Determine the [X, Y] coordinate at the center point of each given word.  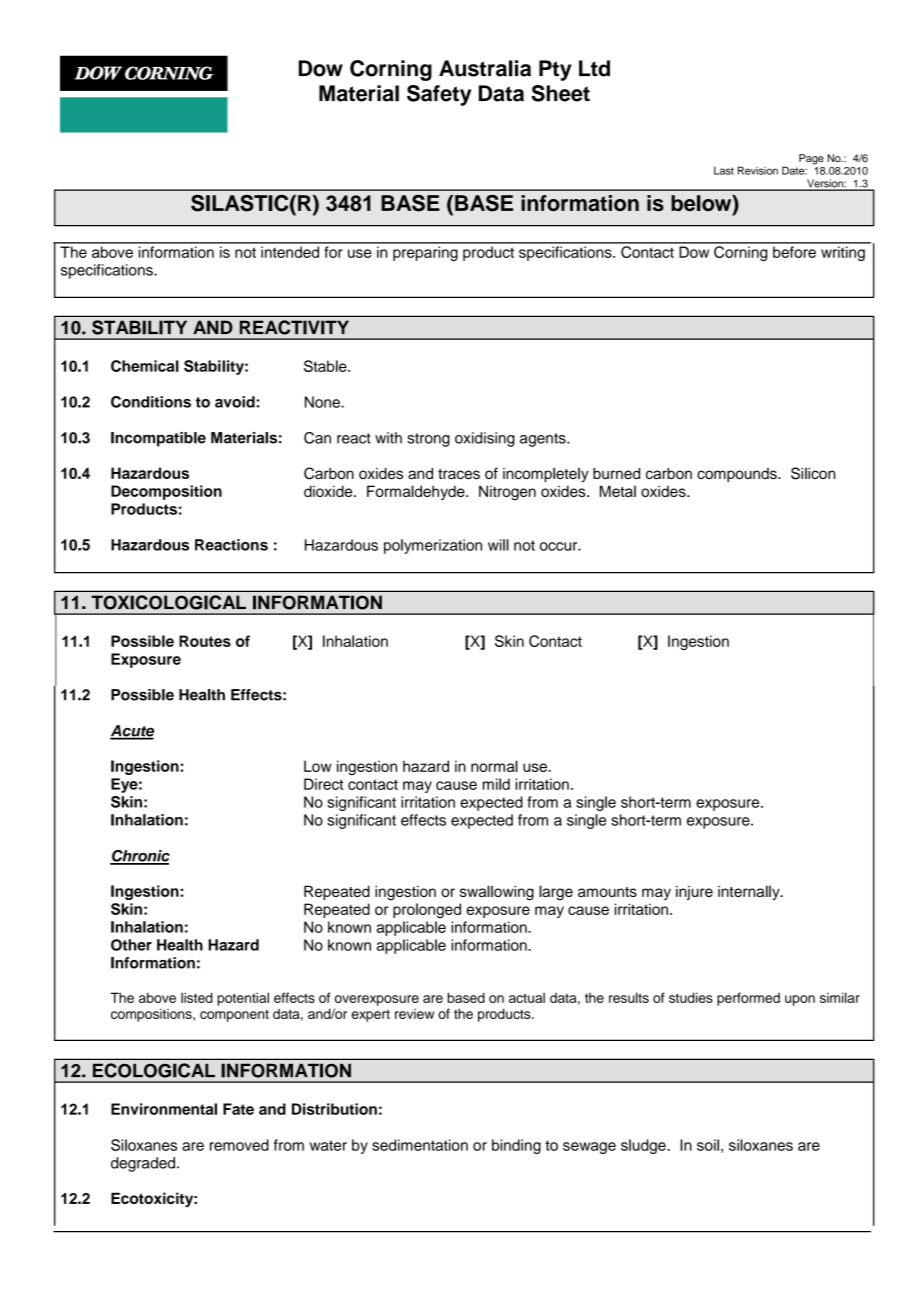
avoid [235, 402]
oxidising [485, 439]
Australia [485, 68]
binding [516, 1146]
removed [239, 1145]
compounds [738, 475]
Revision [758, 170]
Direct [324, 784]
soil [708, 1145]
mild [496, 784]
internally [750, 892]
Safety [439, 95]
